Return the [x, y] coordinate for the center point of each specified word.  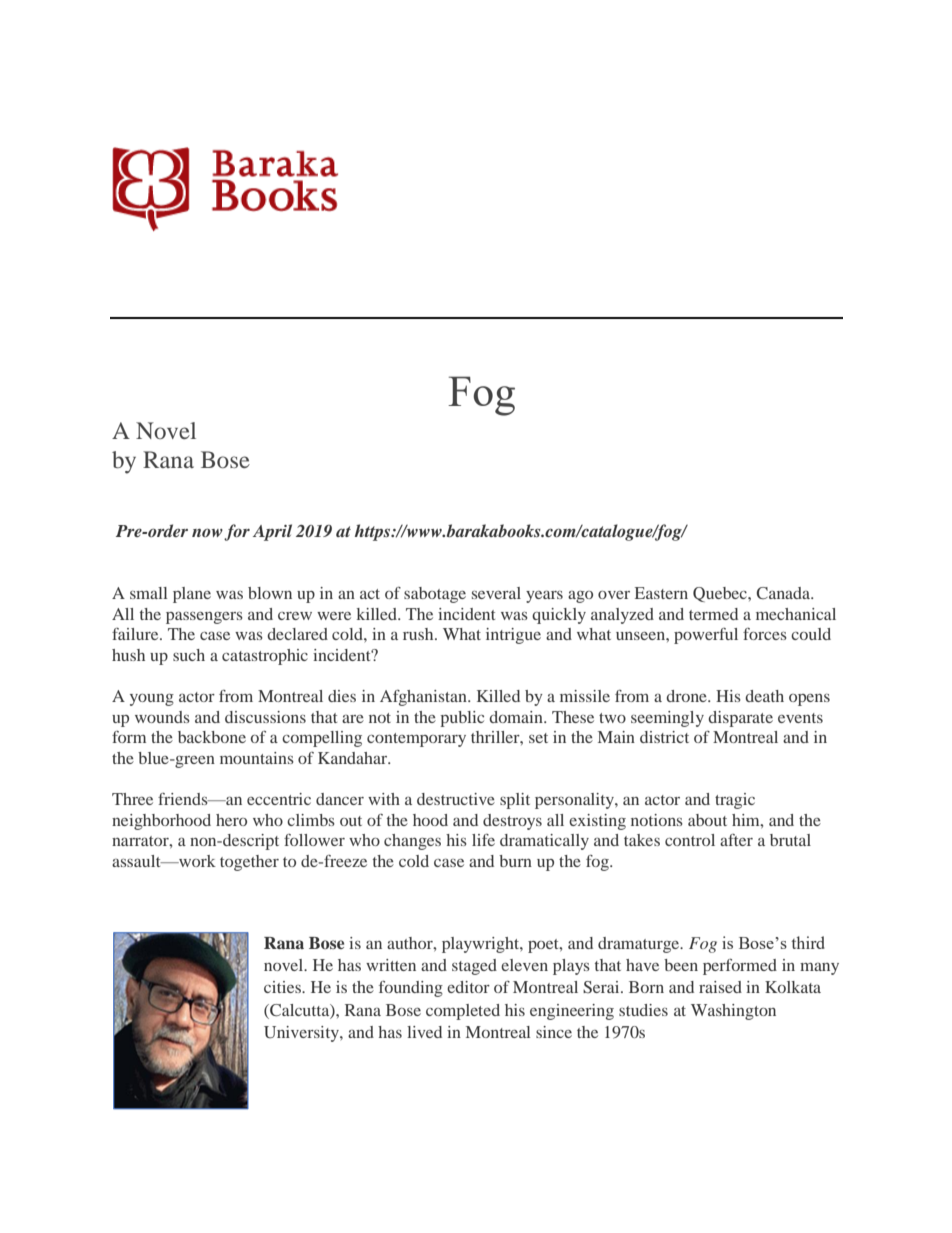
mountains [257, 758]
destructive [456, 799]
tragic [735, 801]
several [496, 593]
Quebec [721, 594]
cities [283, 987]
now [207, 532]
